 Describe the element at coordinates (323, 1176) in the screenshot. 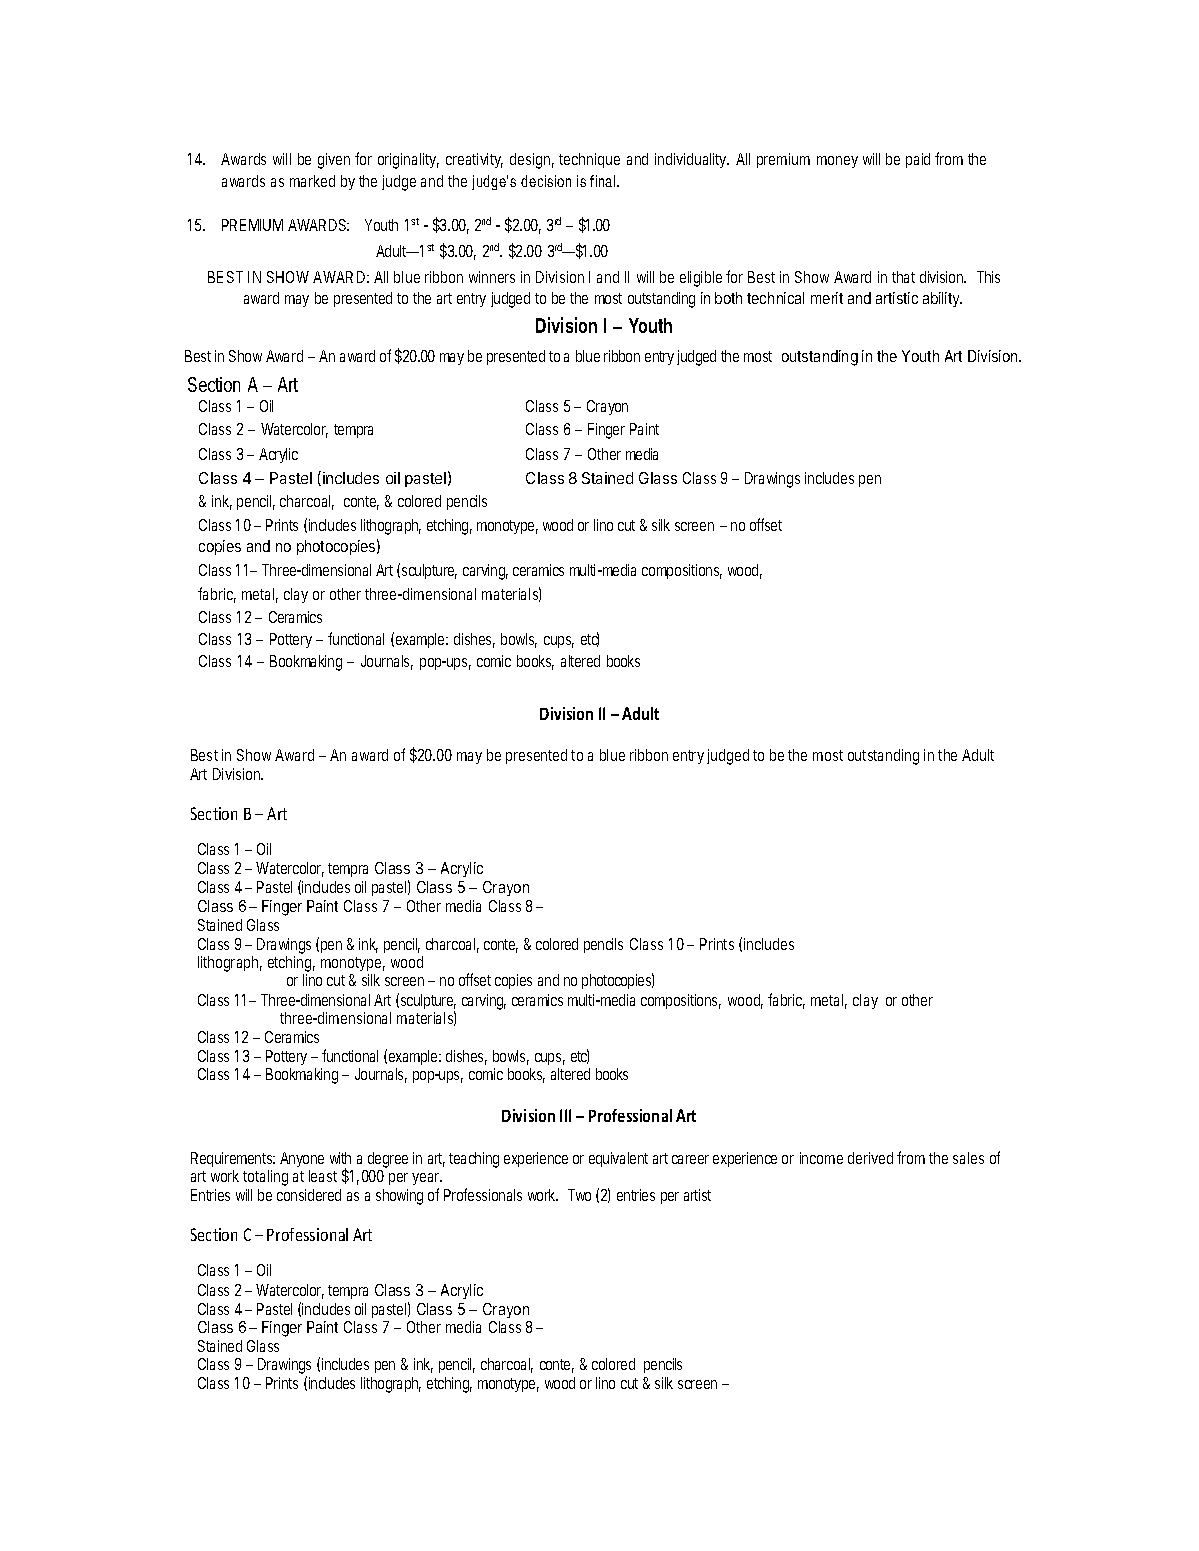

I see `least` at that location.
